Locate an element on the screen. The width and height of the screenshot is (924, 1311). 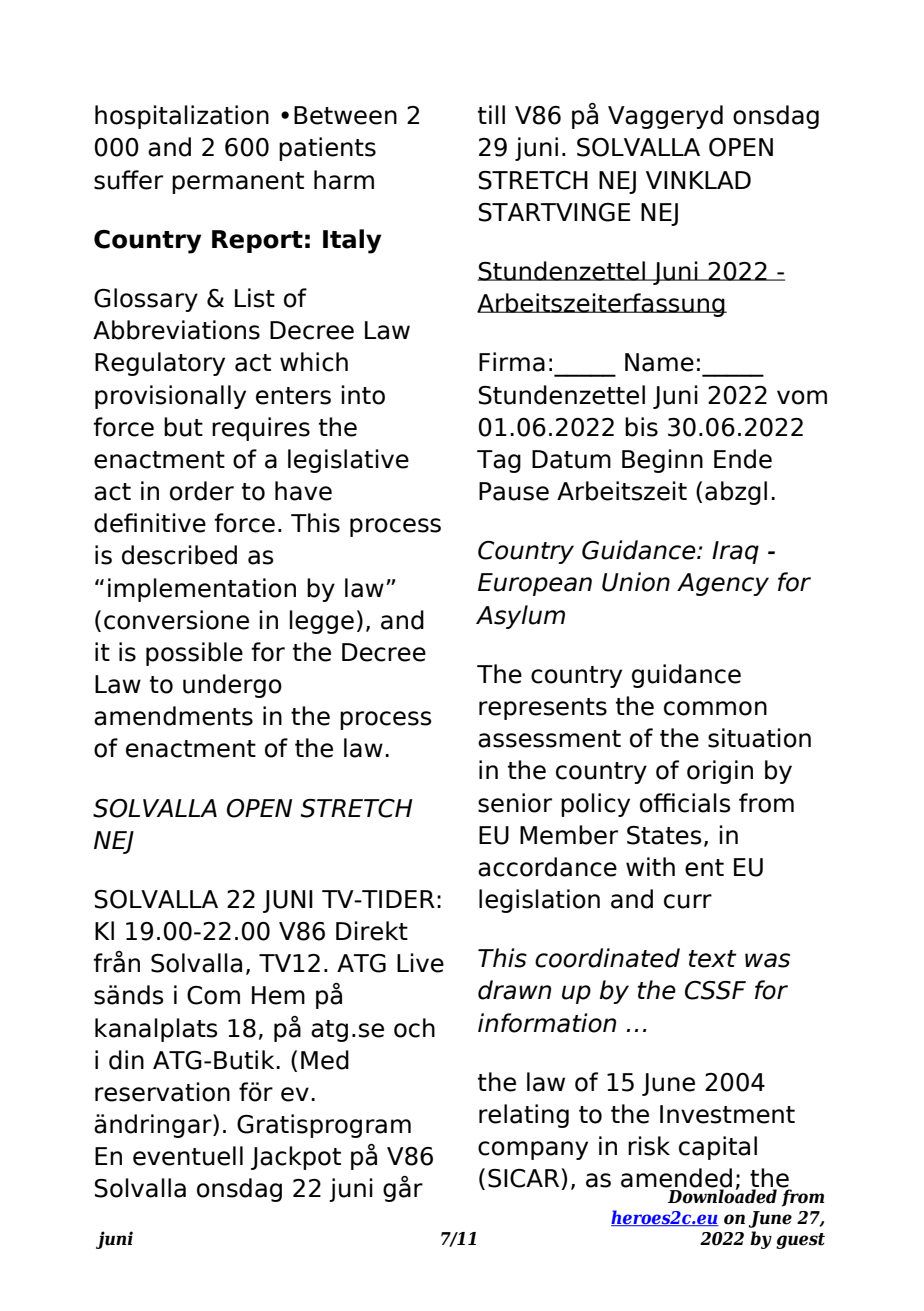
till is located at coordinates (491, 114).
